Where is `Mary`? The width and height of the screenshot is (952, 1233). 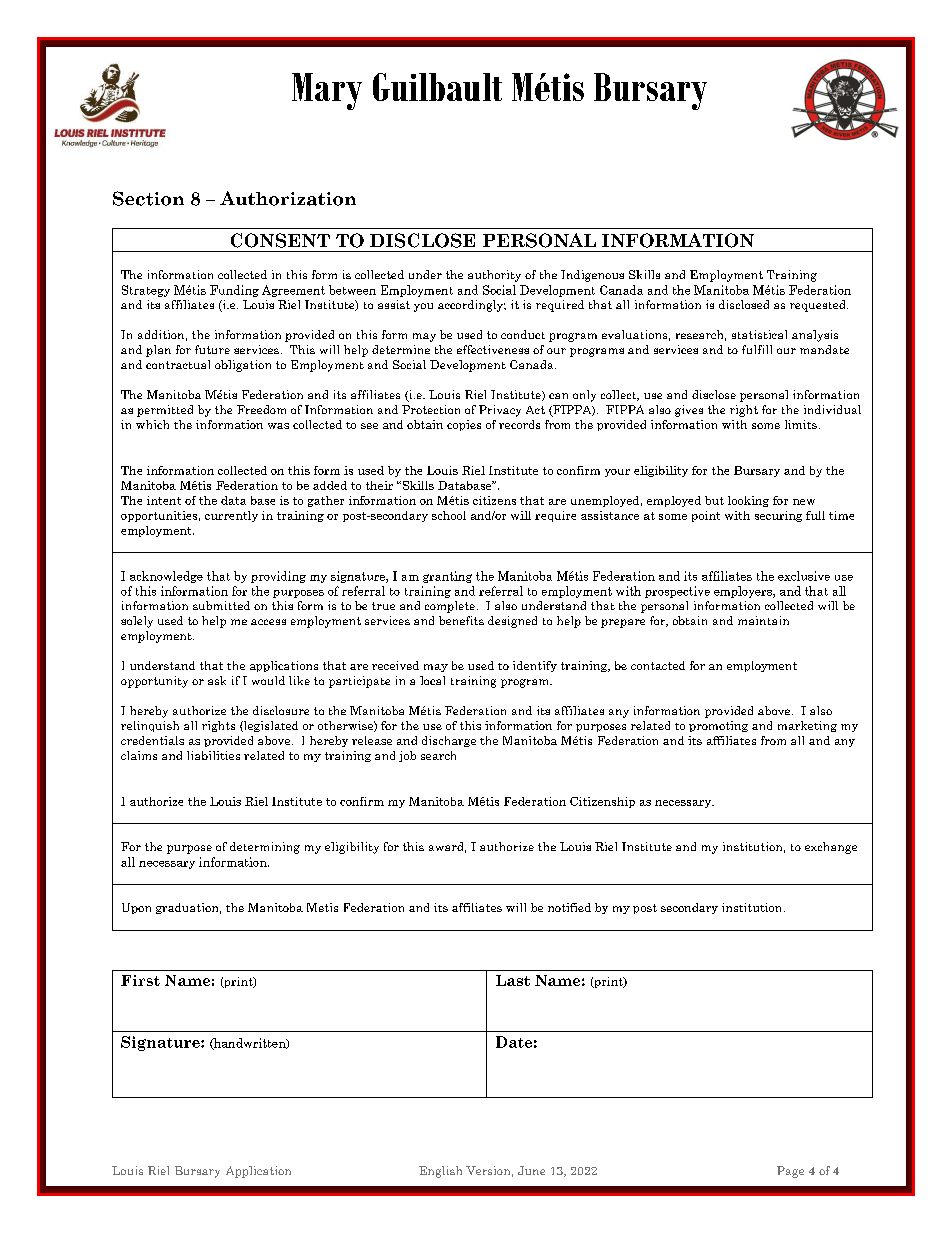
Mary is located at coordinates (327, 91).
